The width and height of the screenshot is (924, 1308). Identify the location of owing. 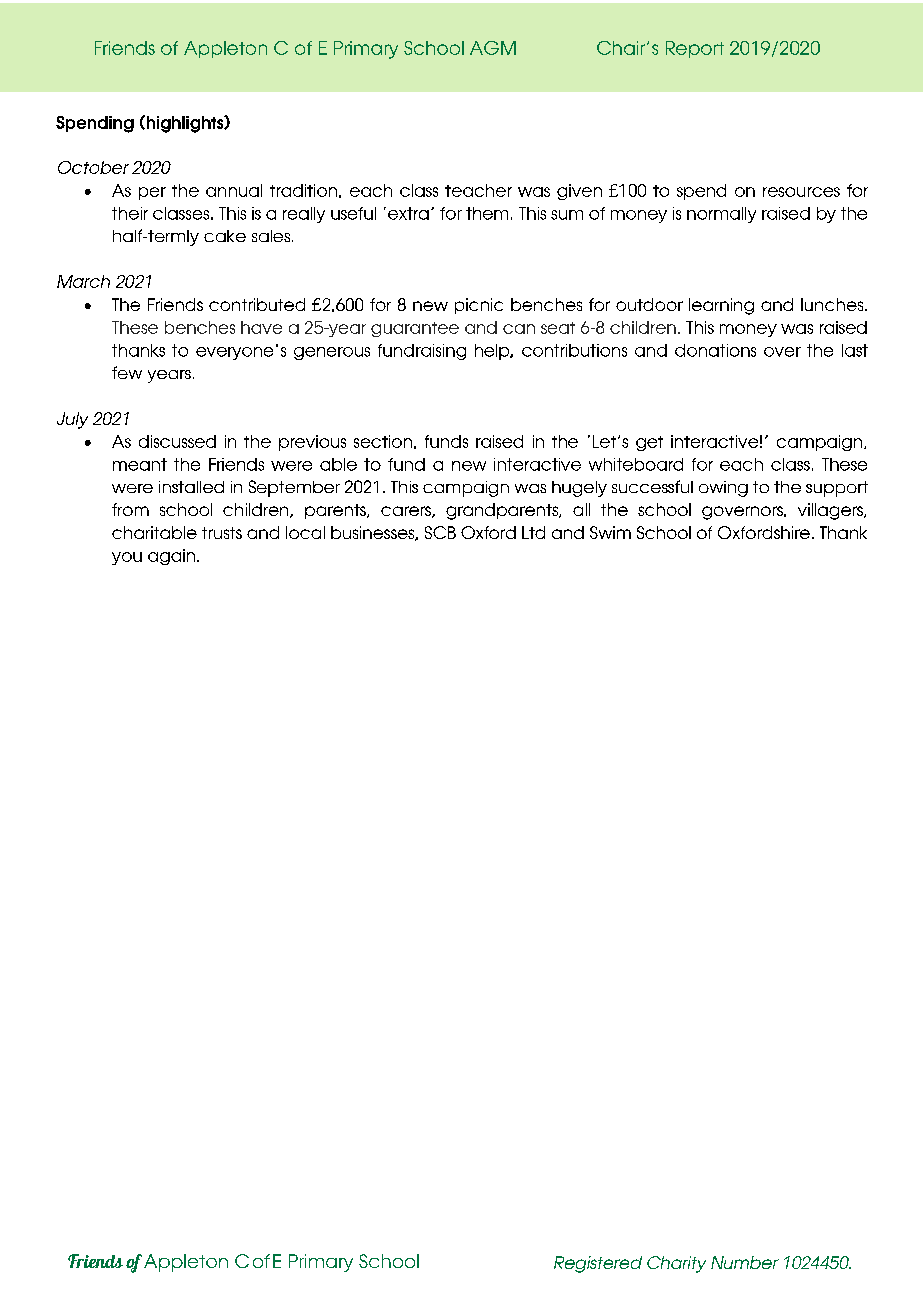
(723, 489).
